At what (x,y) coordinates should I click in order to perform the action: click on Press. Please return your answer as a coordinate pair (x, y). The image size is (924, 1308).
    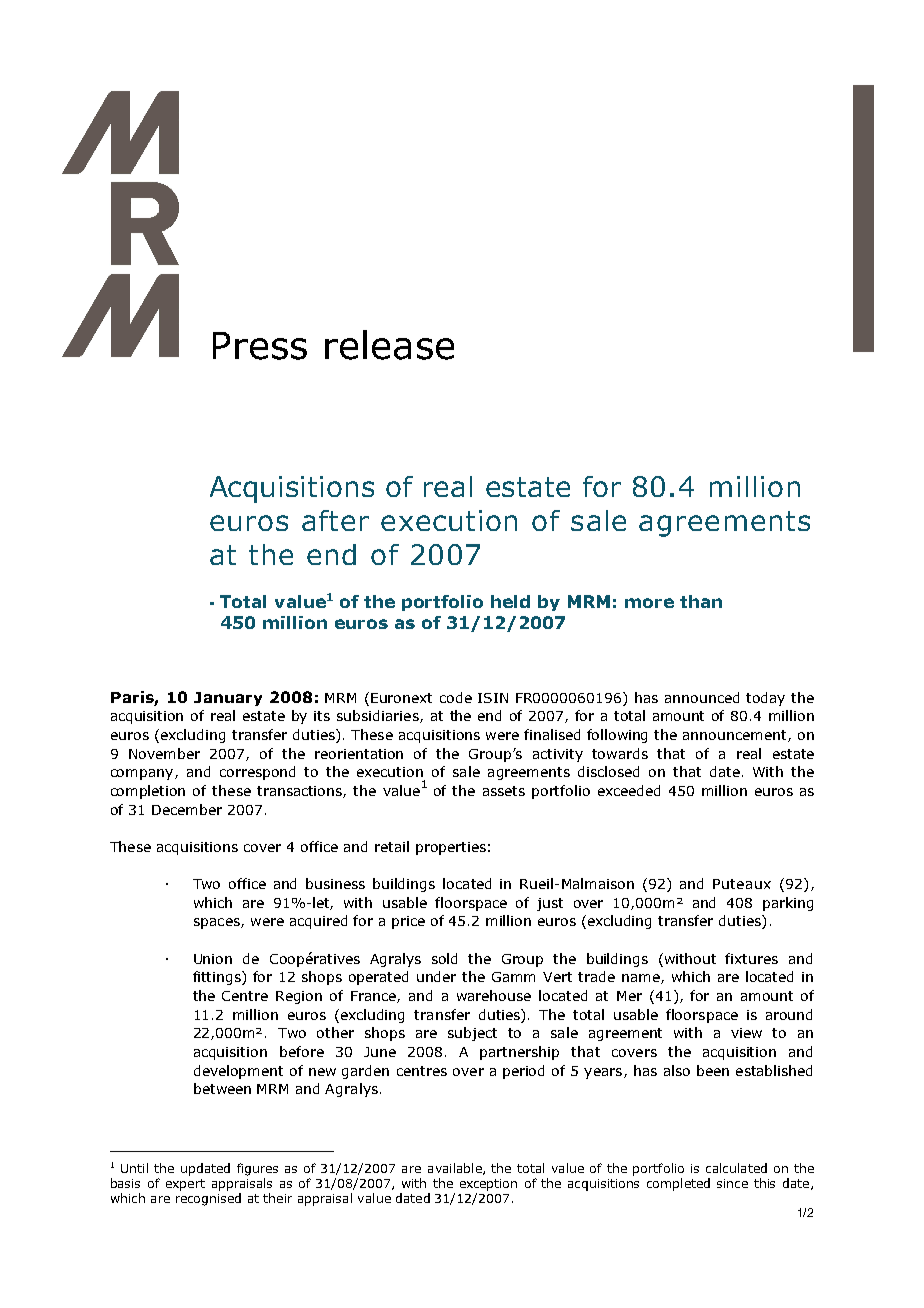
    Looking at the image, I should click on (260, 346).
